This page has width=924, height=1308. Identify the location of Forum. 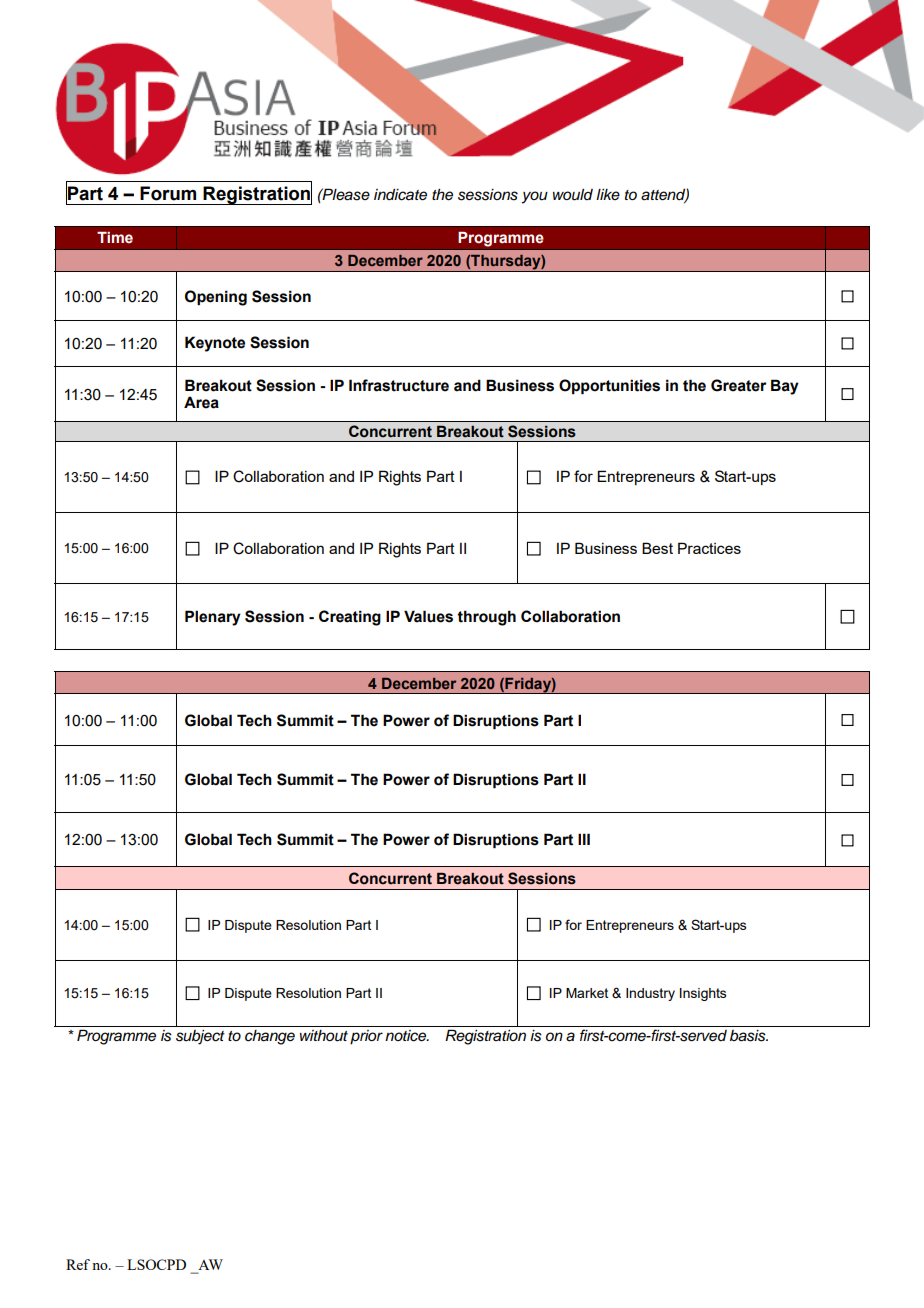
(168, 193).
